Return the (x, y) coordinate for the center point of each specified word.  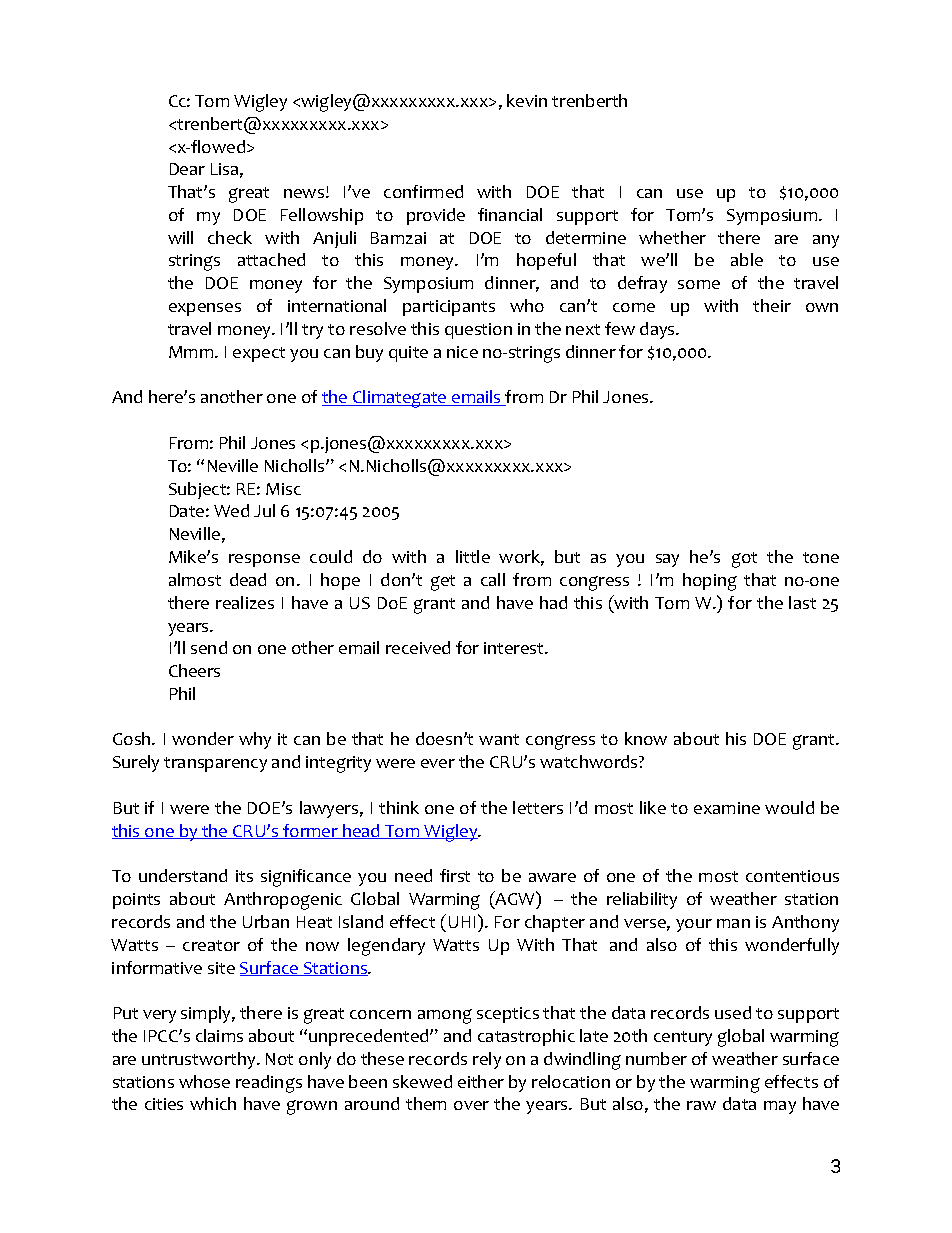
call (493, 579)
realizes (245, 602)
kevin (527, 100)
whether (672, 237)
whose (204, 1081)
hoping (710, 582)
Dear (187, 169)
